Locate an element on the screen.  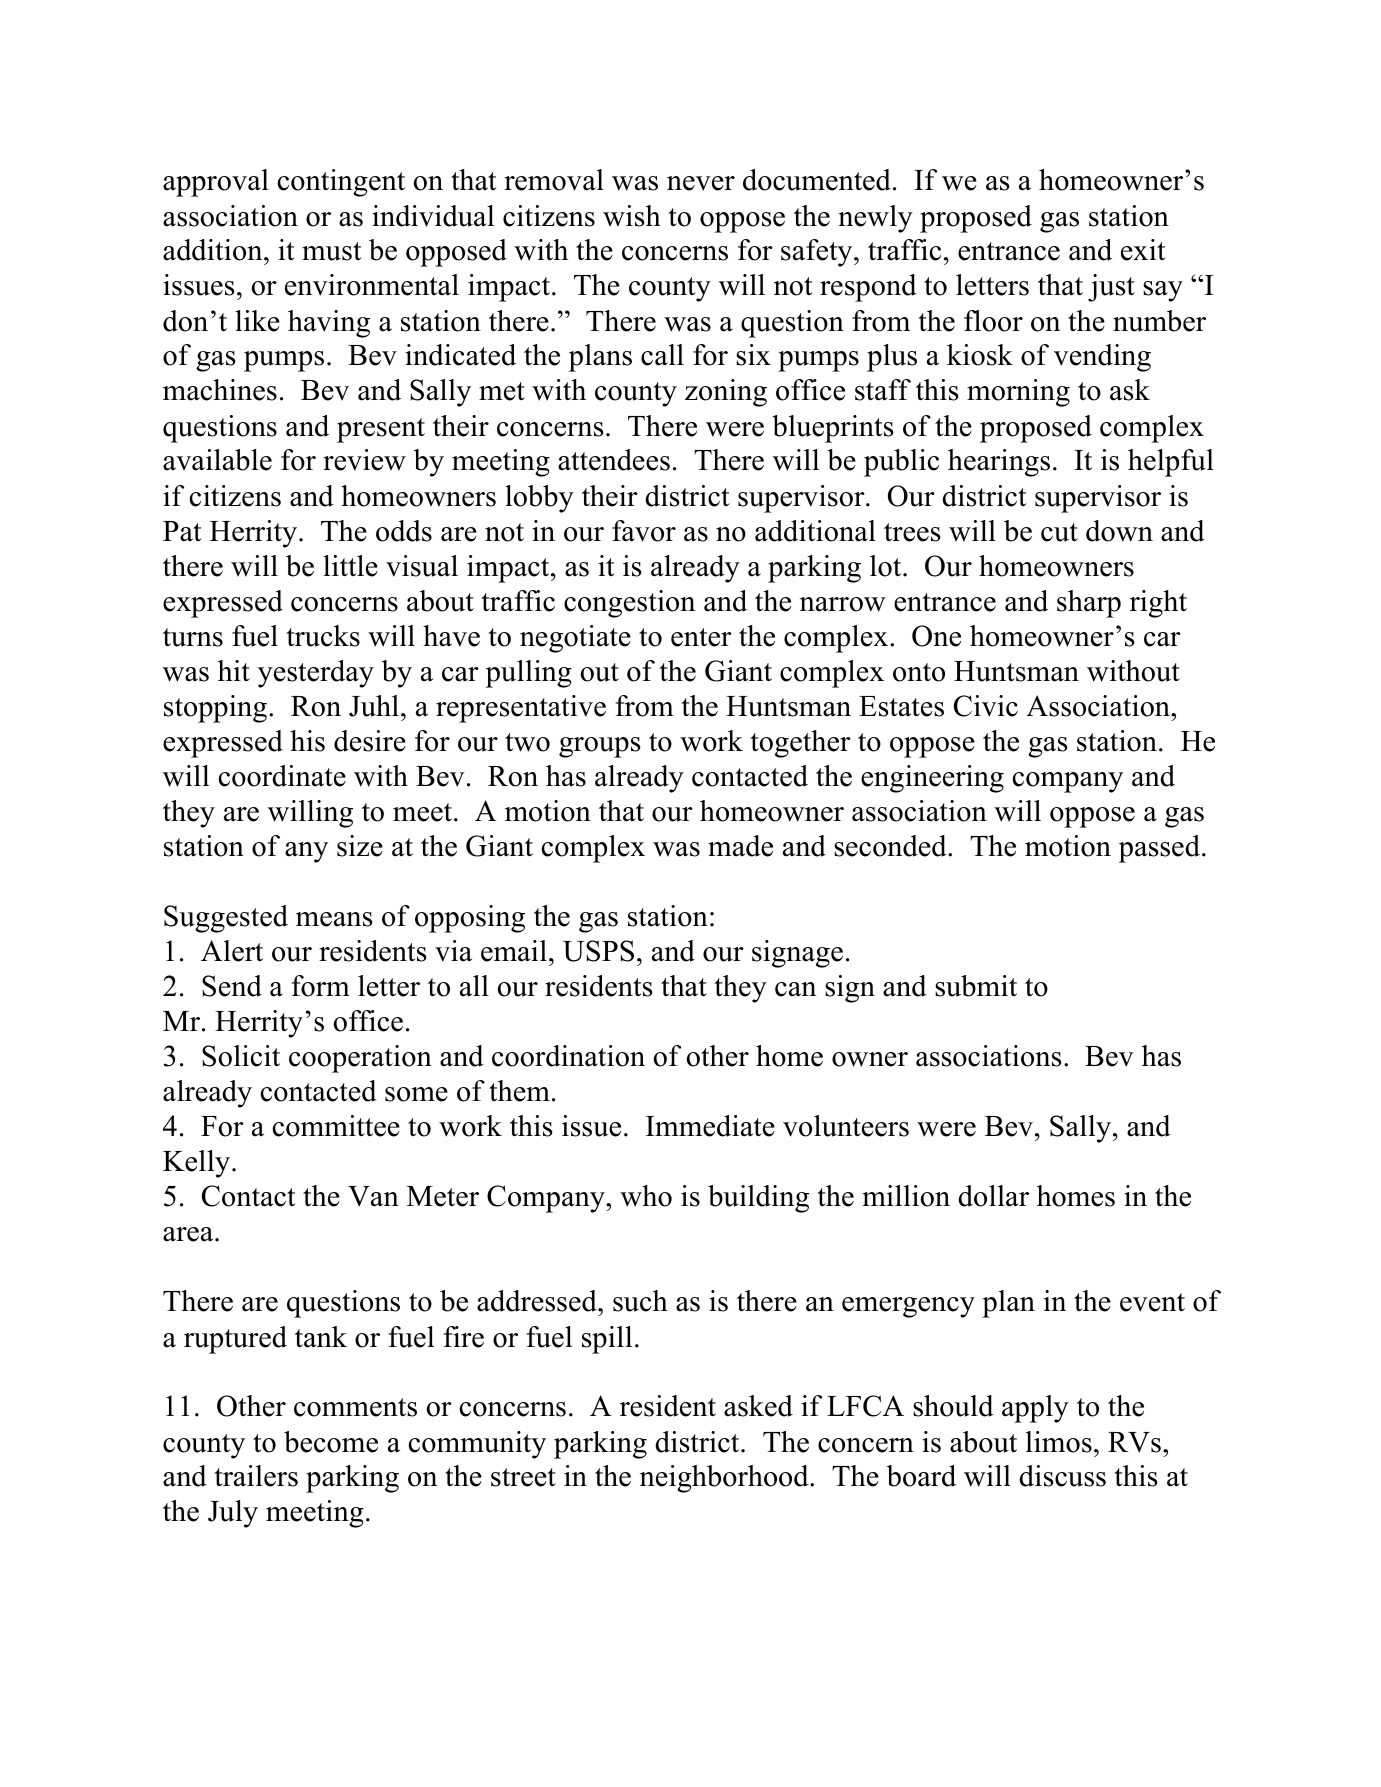
wish is located at coordinates (632, 216).
